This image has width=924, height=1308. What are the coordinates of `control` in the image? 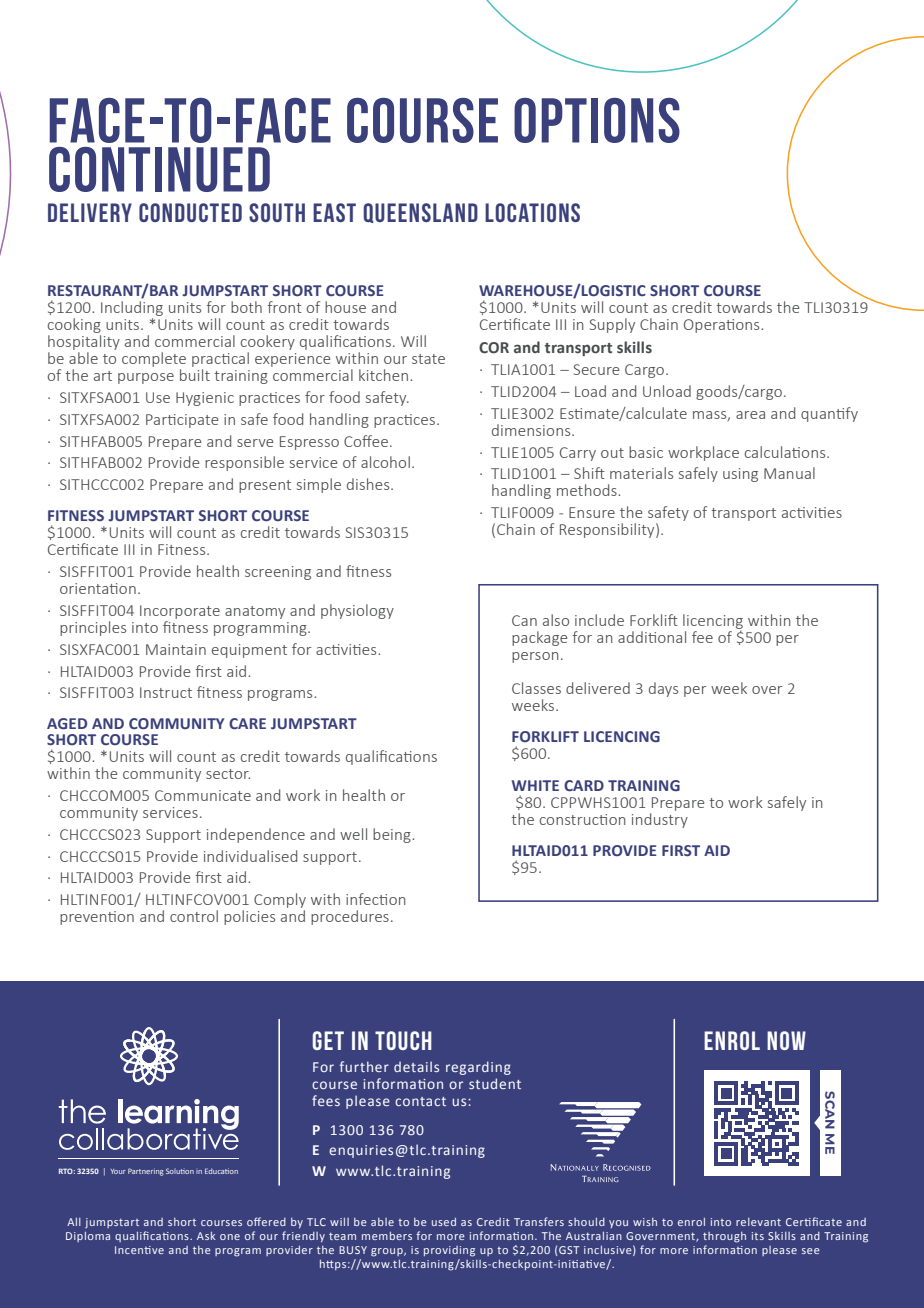 It's located at (194, 916).
